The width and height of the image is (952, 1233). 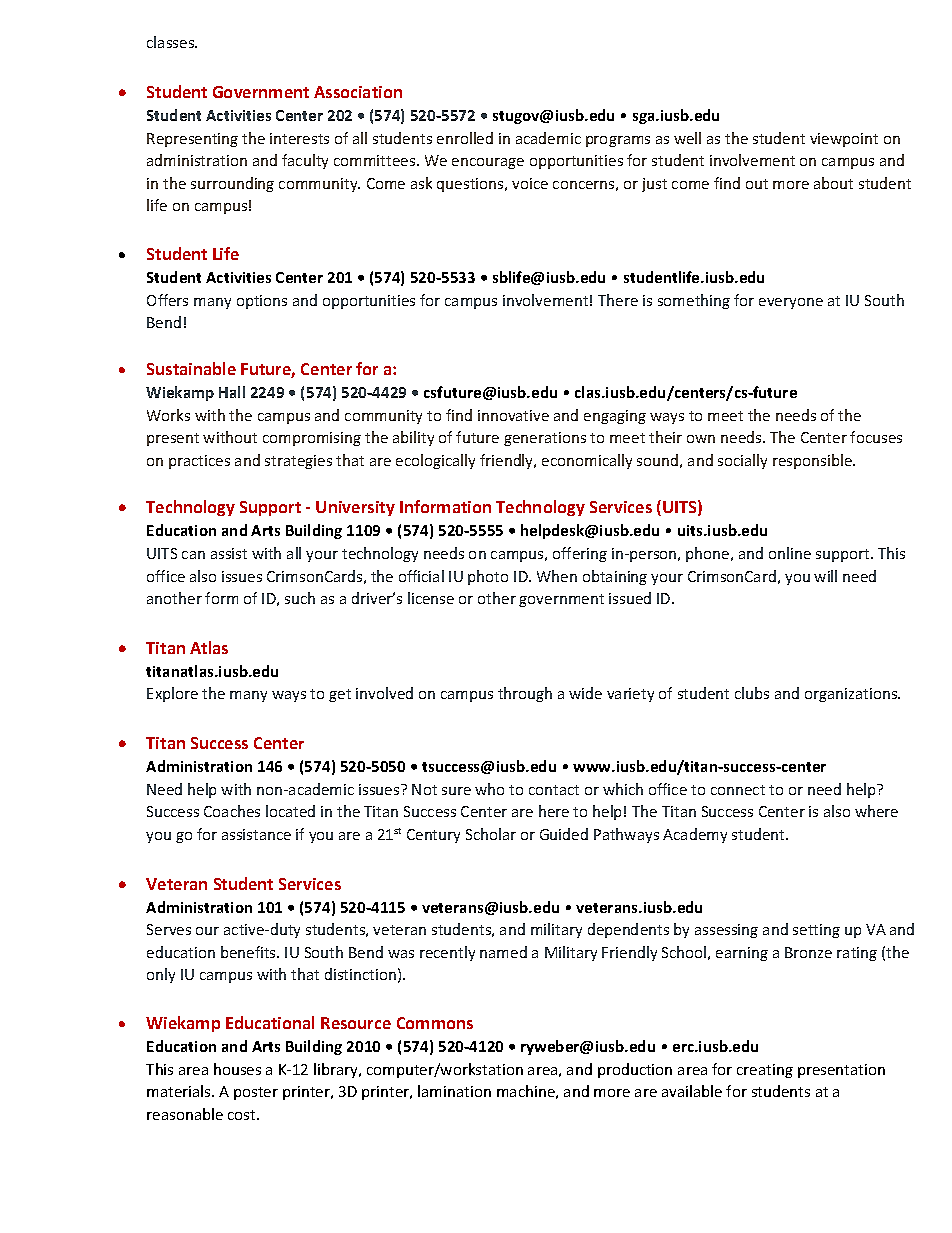 What do you see at coordinates (465, 138) in the image?
I see `enrolled` at bounding box center [465, 138].
